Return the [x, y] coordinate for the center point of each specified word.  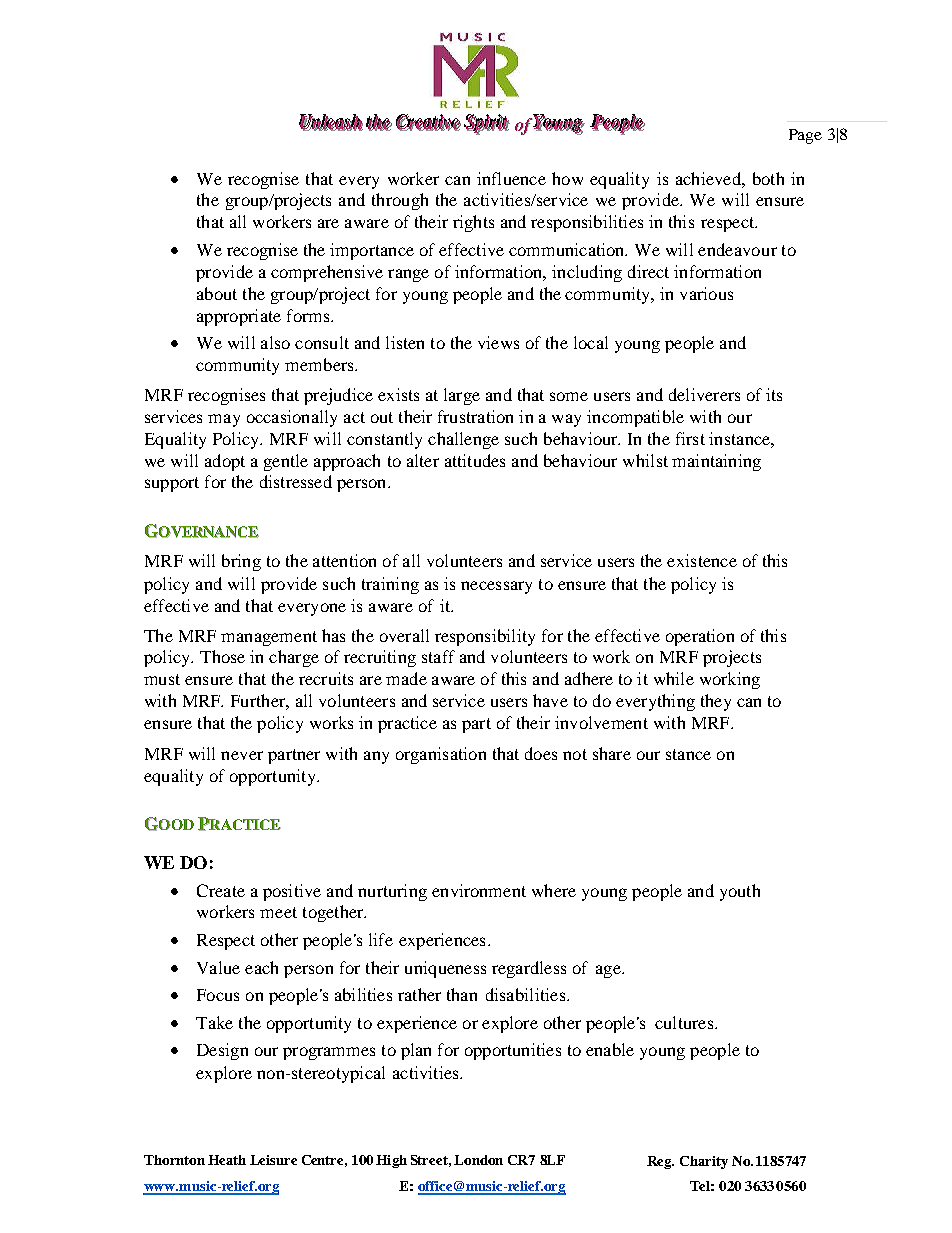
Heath [227, 1160]
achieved [709, 178]
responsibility [485, 637]
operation [700, 637]
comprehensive [327, 273]
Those [222, 656]
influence [511, 178]
